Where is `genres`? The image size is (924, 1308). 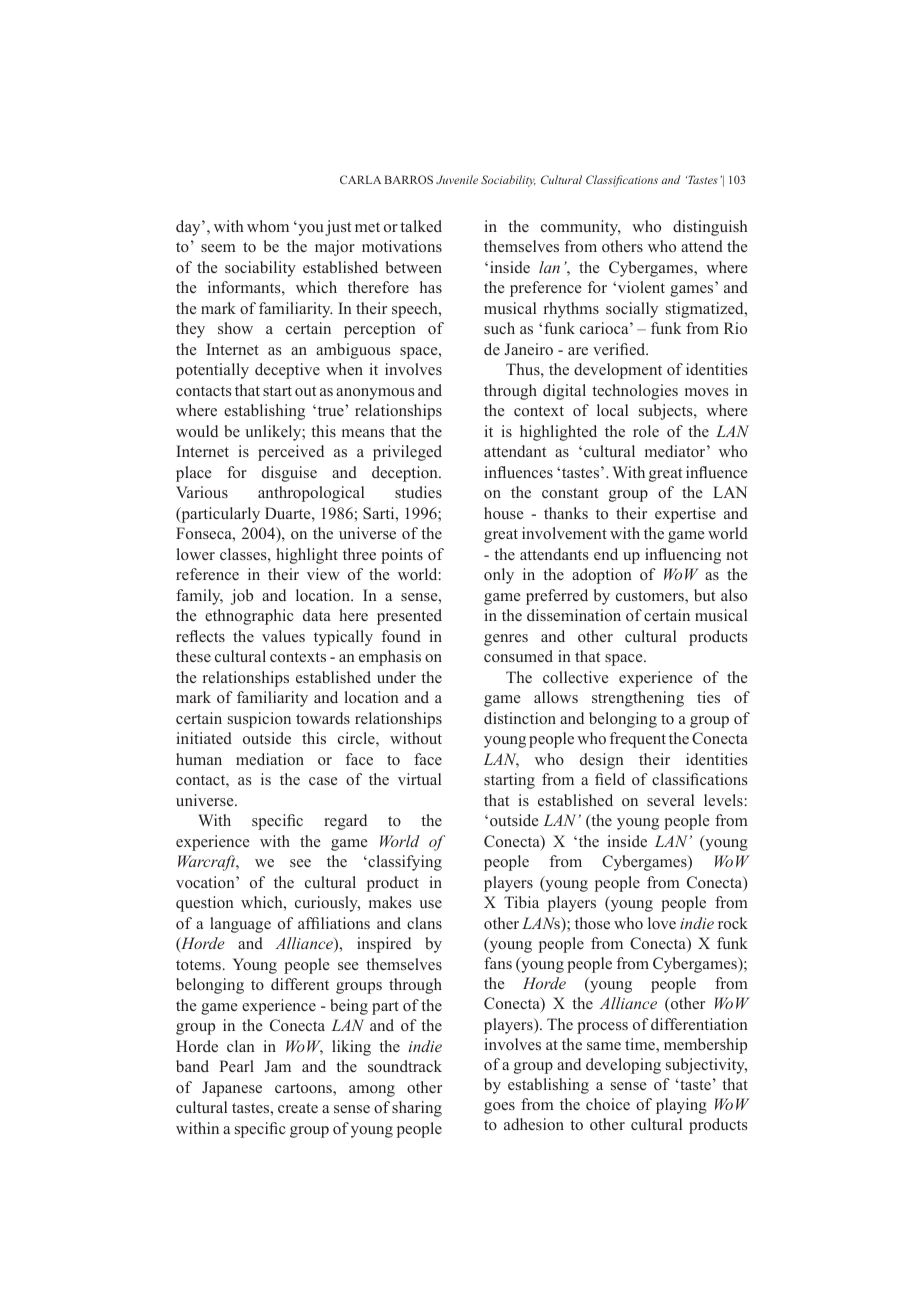
genres is located at coordinates (506, 640).
